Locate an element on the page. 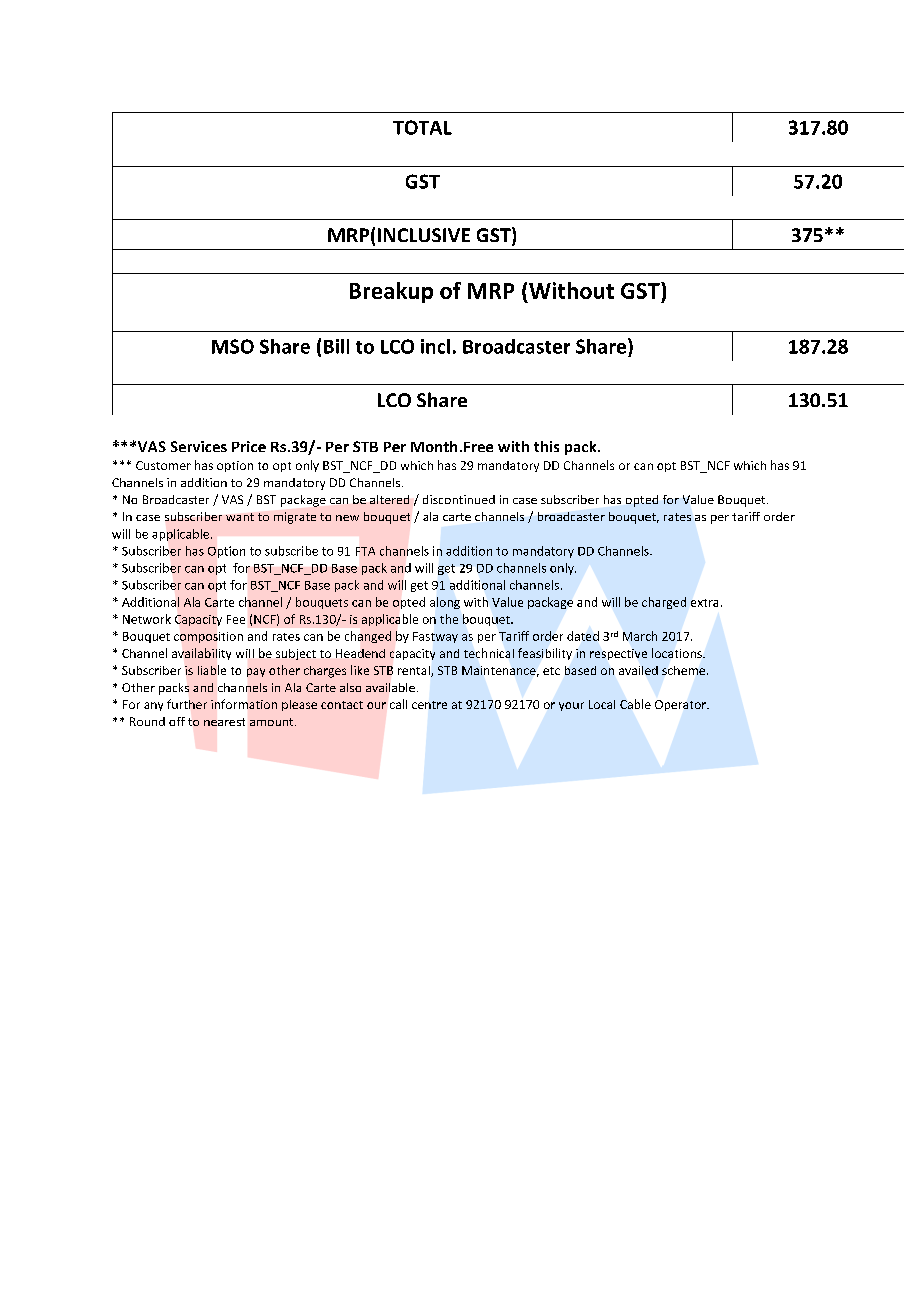 Image resolution: width=924 pixels, height=1308 pixels. MSO is located at coordinates (233, 346).
